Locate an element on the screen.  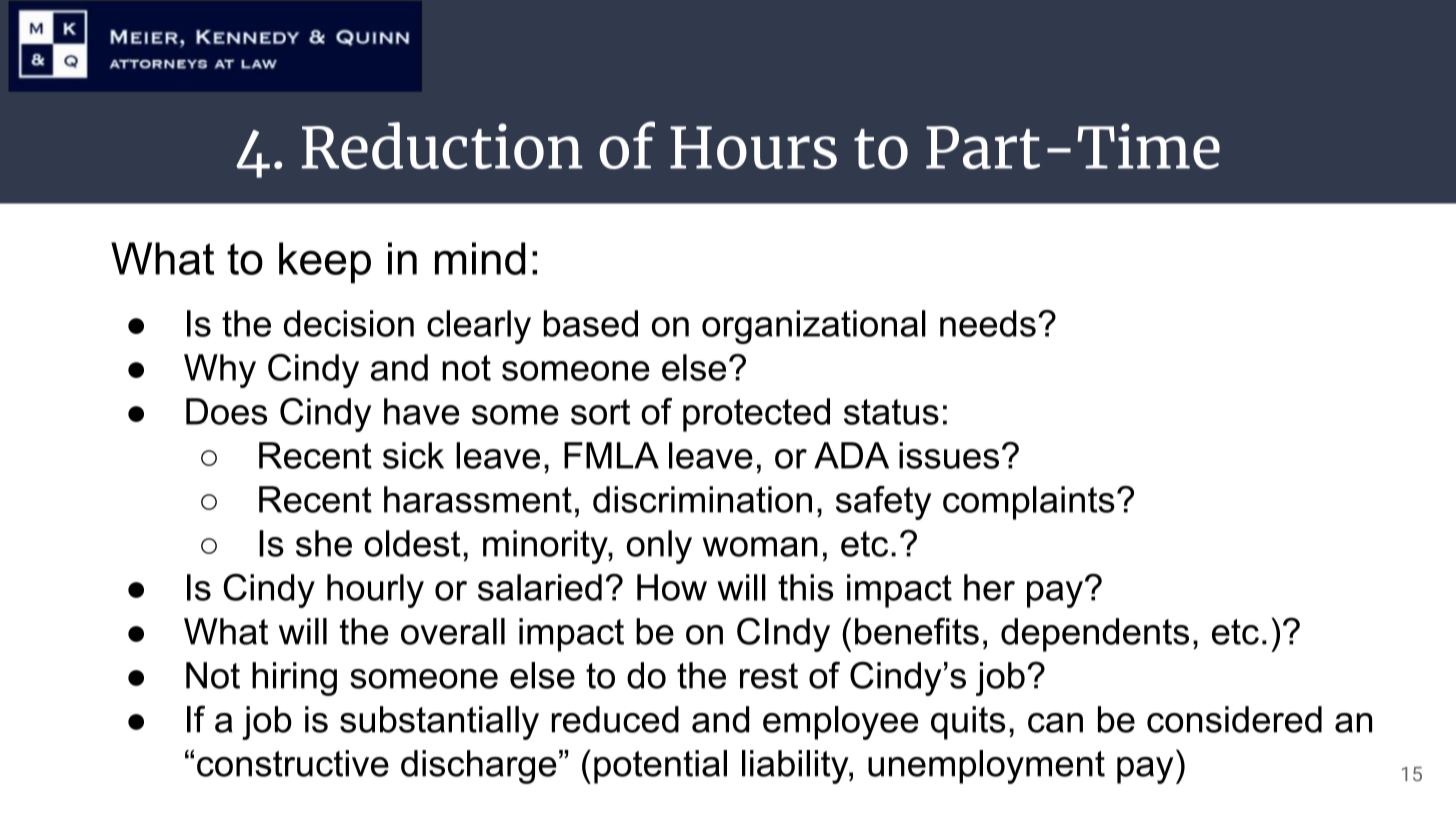
decision is located at coordinates (349, 323).
